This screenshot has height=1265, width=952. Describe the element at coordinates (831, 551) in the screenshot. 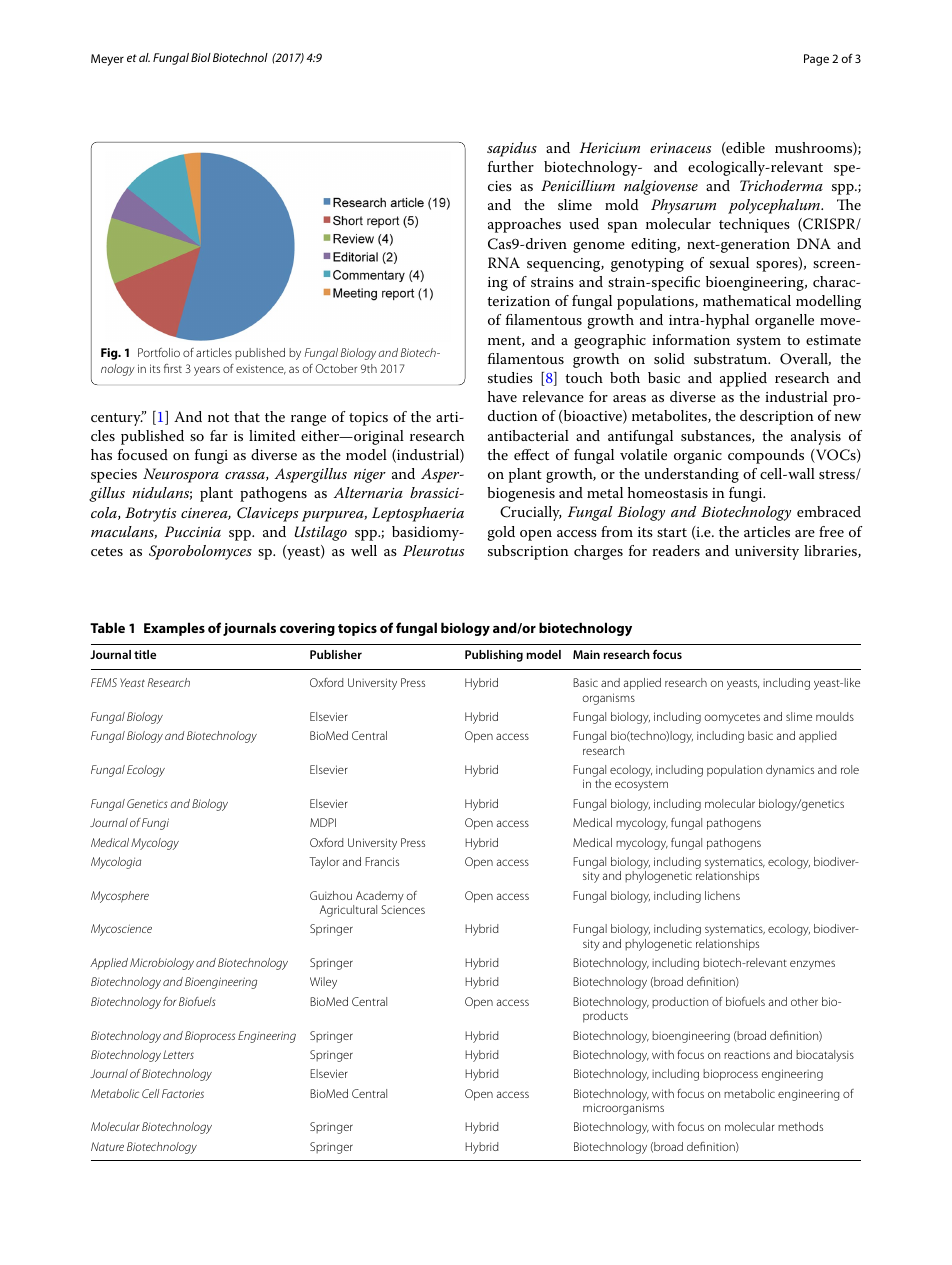

I see `libraries` at that location.
